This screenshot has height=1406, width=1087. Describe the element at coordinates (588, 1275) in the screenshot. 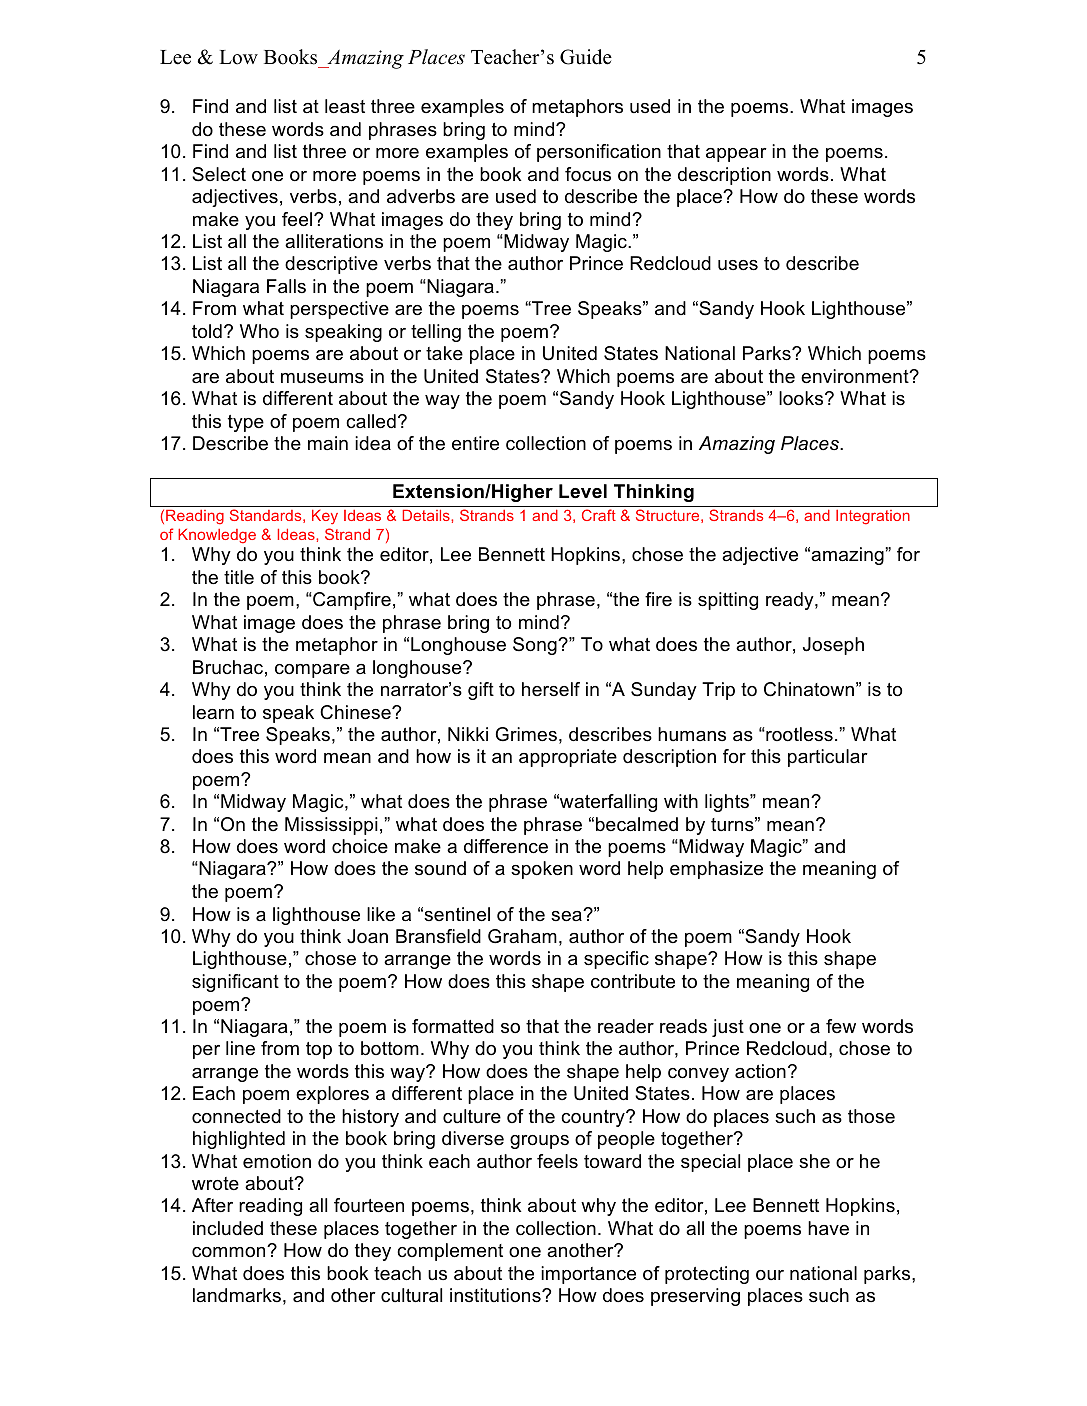

I see `importance` at that location.
